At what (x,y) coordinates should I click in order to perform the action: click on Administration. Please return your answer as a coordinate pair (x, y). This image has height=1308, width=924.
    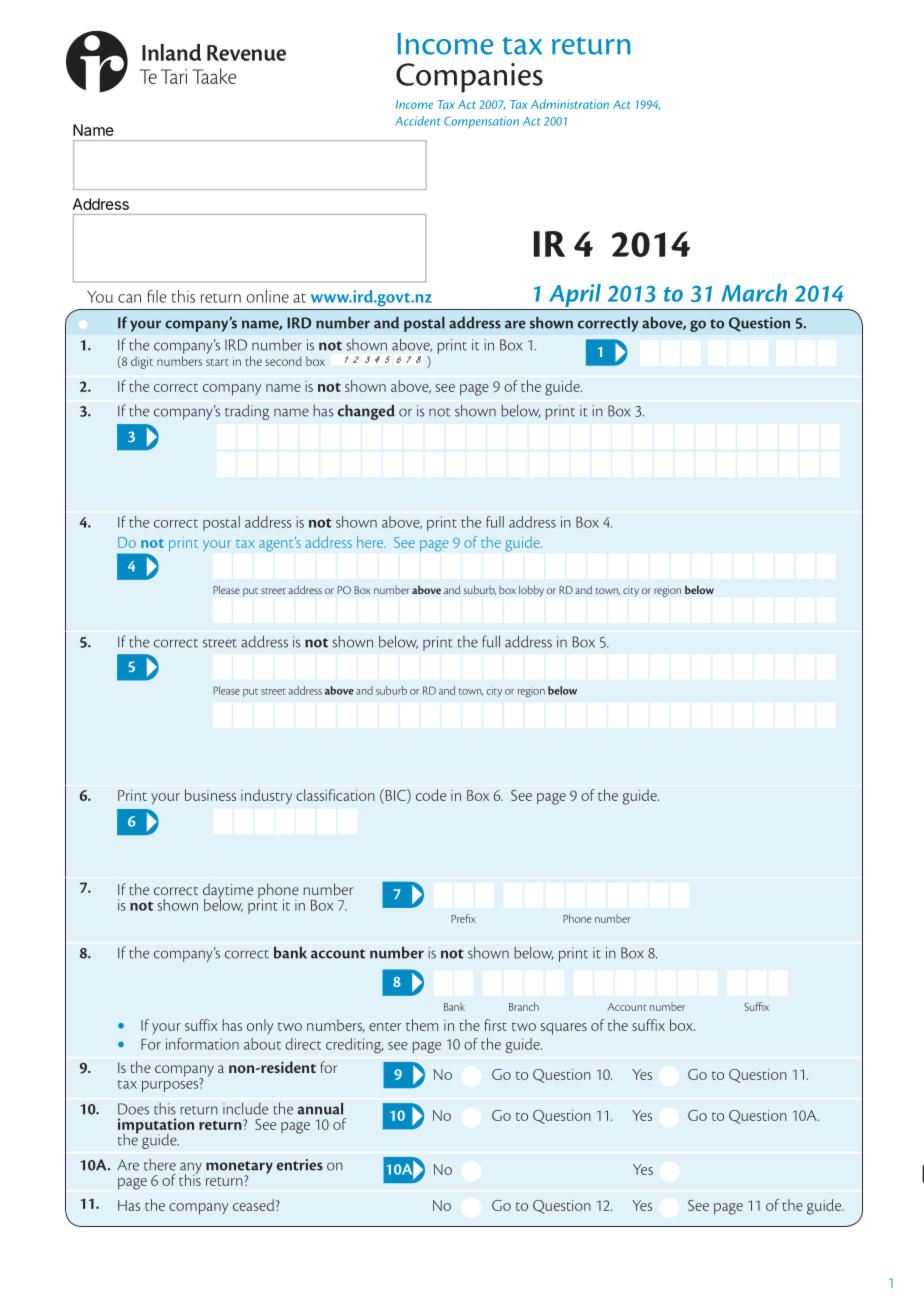
    Looking at the image, I should click on (570, 104).
